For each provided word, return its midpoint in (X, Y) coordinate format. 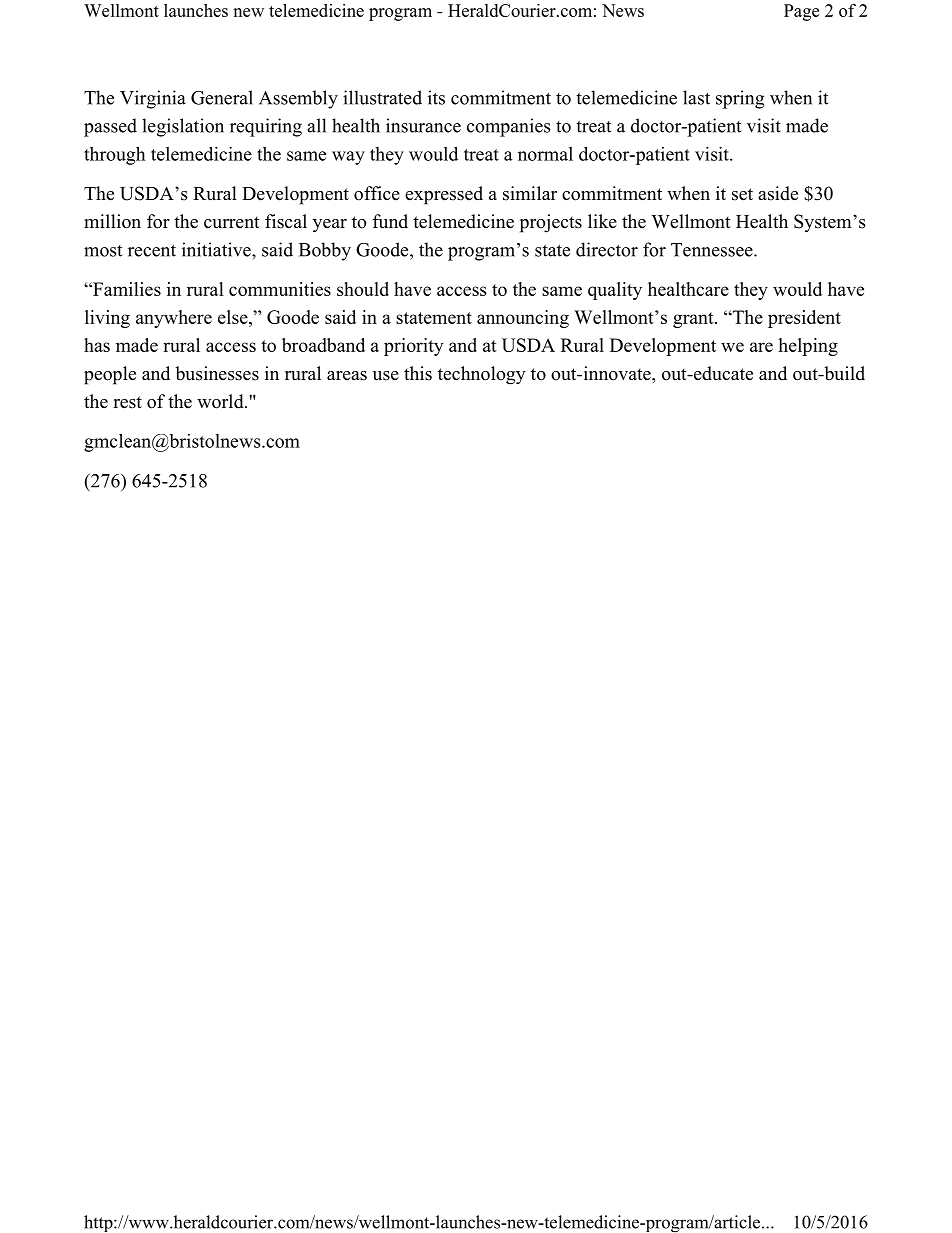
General (222, 97)
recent (152, 250)
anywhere (174, 319)
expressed (444, 195)
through (114, 156)
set (742, 194)
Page (801, 12)
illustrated (382, 97)
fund (390, 221)
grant (694, 320)
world (221, 401)
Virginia (153, 99)
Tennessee (713, 250)
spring (740, 99)
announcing (523, 319)
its (436, 97)
